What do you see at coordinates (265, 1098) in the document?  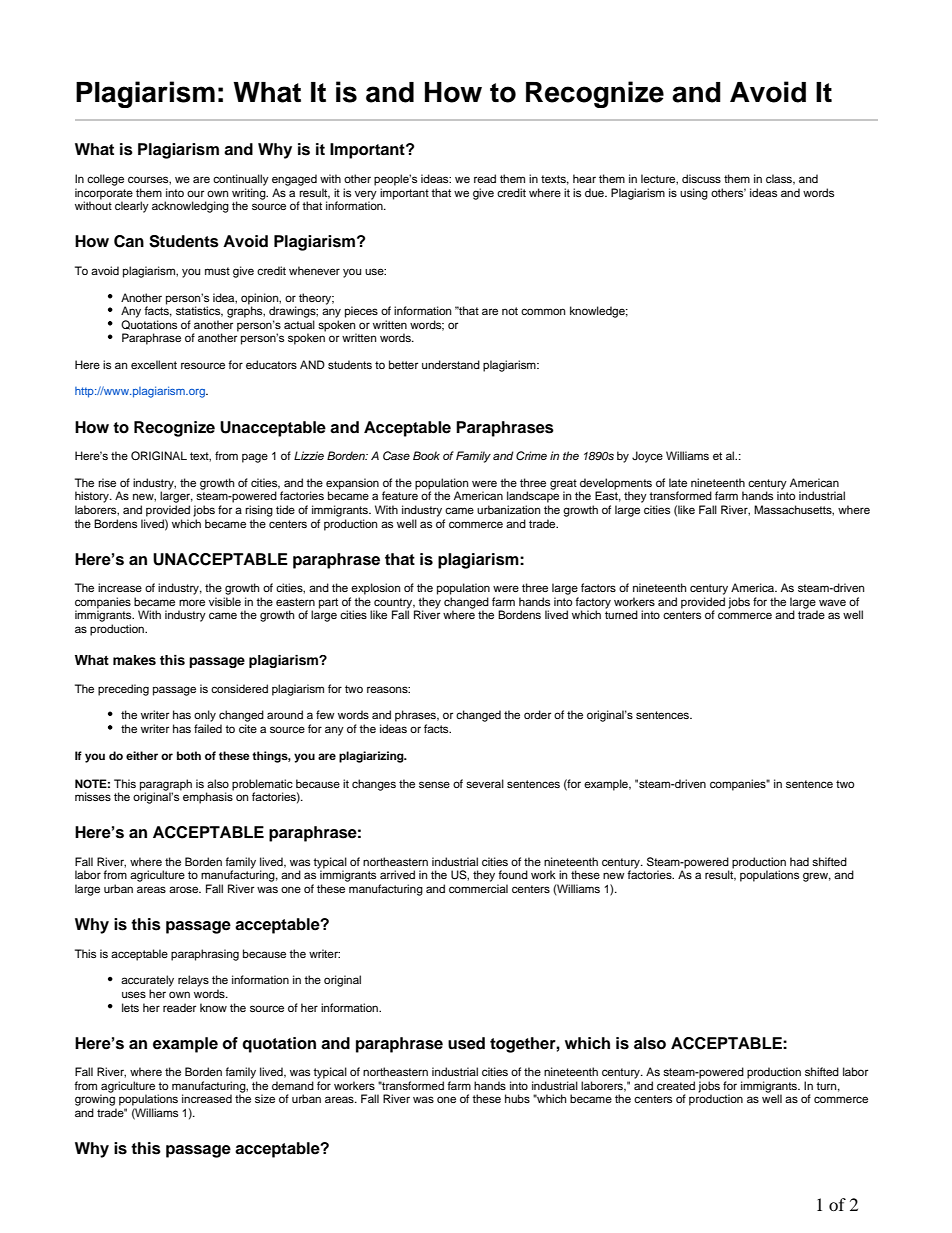 I see `size` at bounding box center [265, 1098].
